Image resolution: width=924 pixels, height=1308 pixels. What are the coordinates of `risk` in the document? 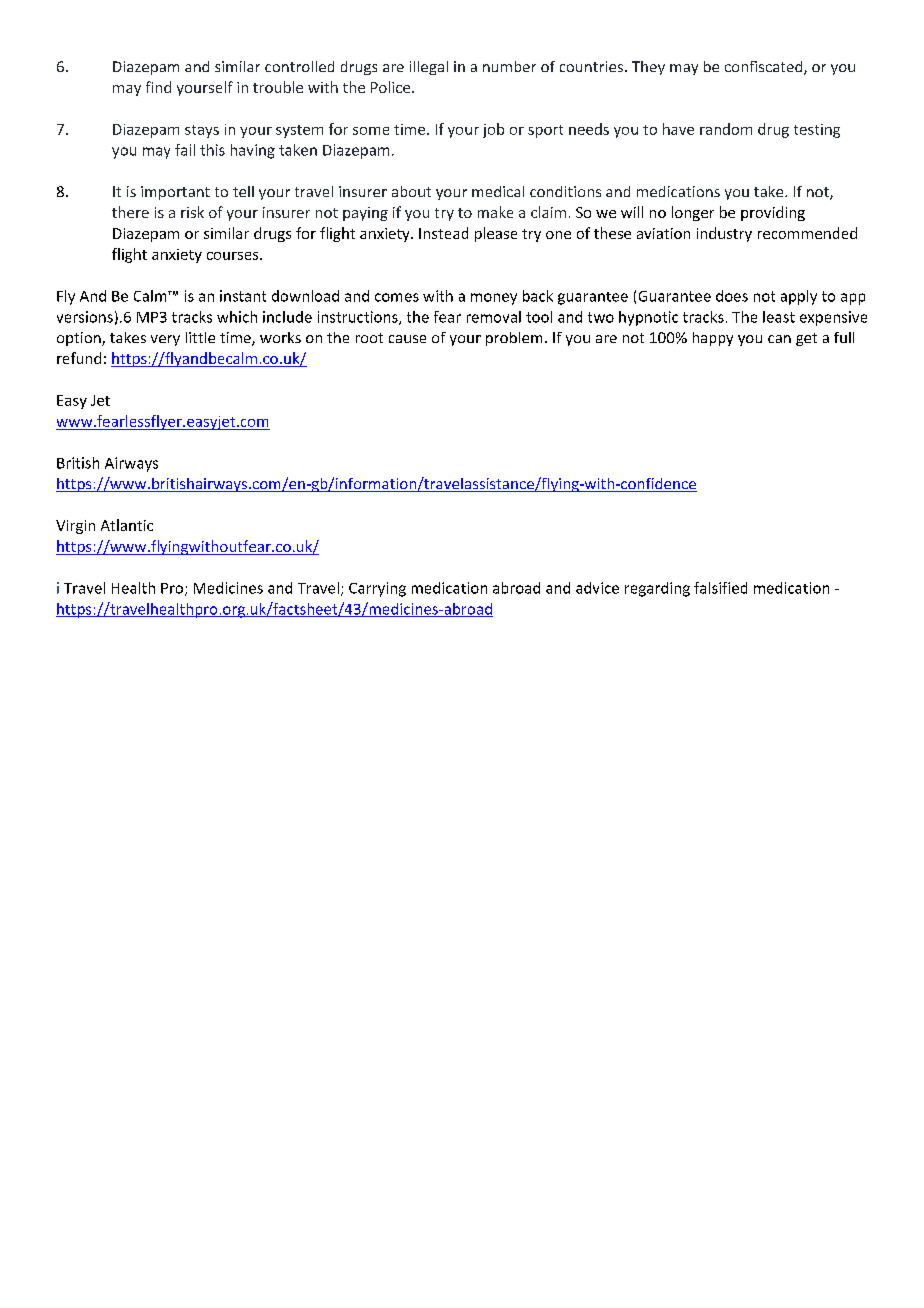 It's located at (192, 212).
